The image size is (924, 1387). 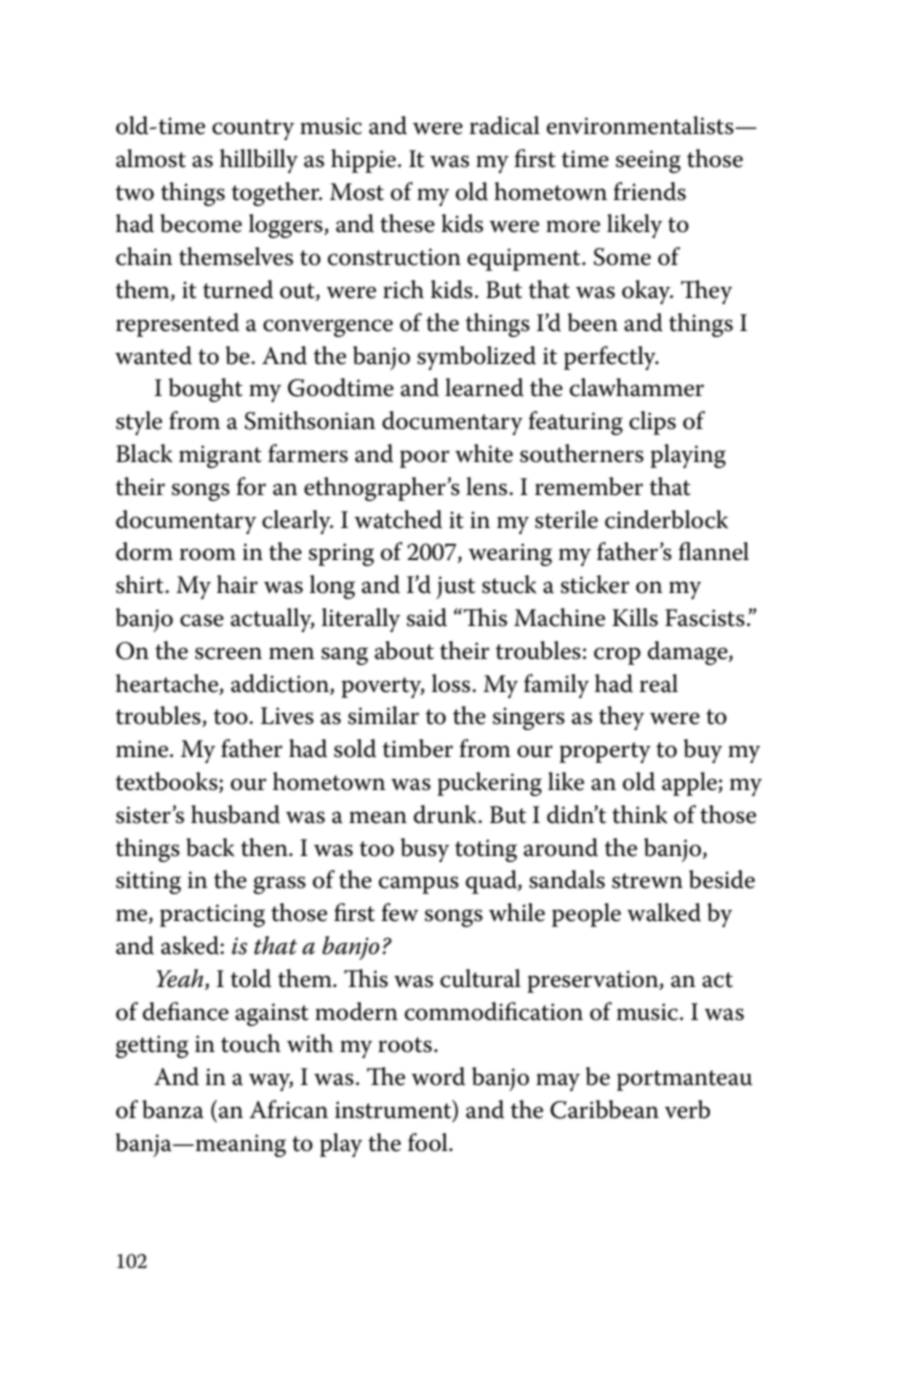 I want to click on case, so click(x=202, y=620).
